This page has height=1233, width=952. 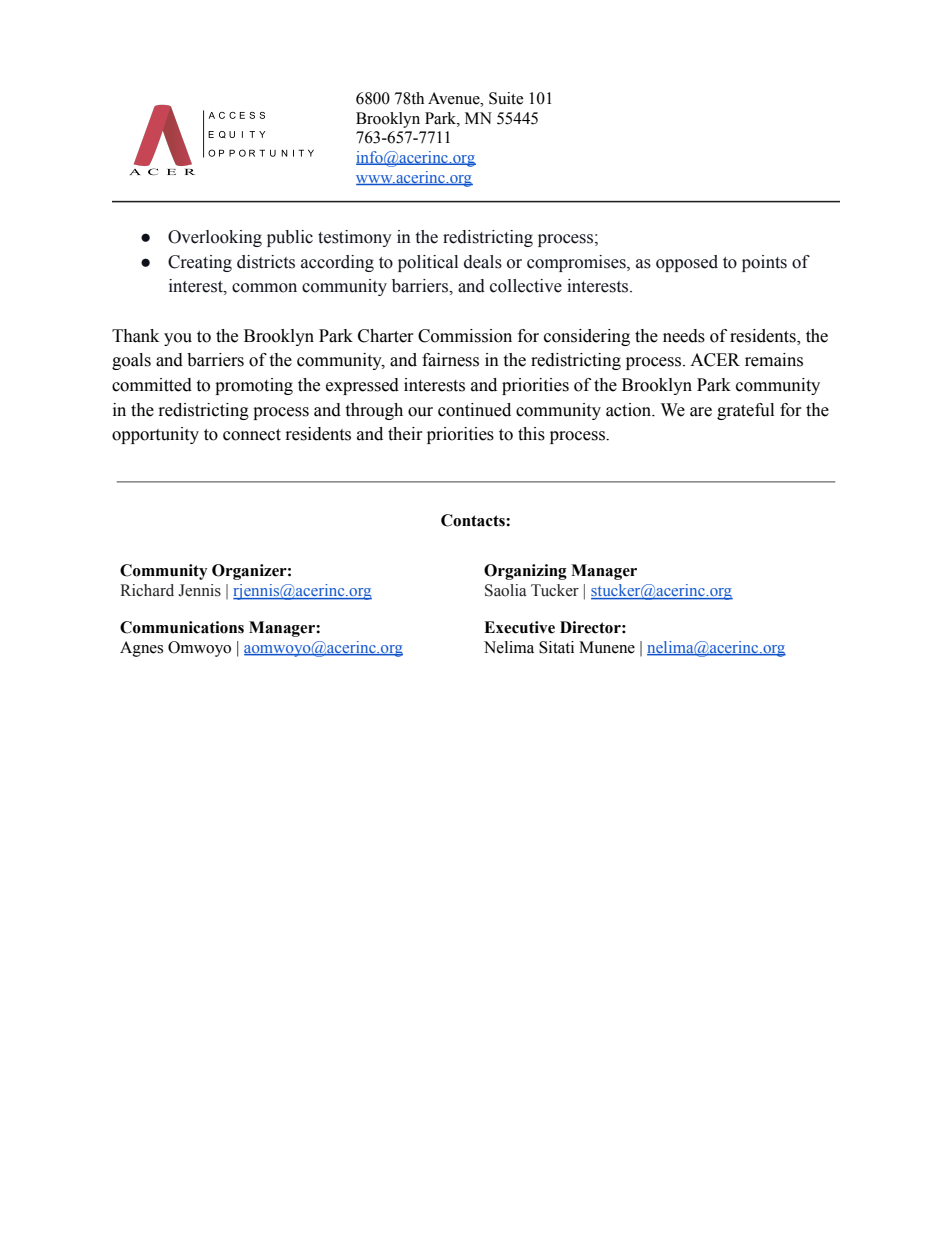 What do you see at coordinates (701, 412) in the page?
I see `are` at bounding box center [701, 412].
